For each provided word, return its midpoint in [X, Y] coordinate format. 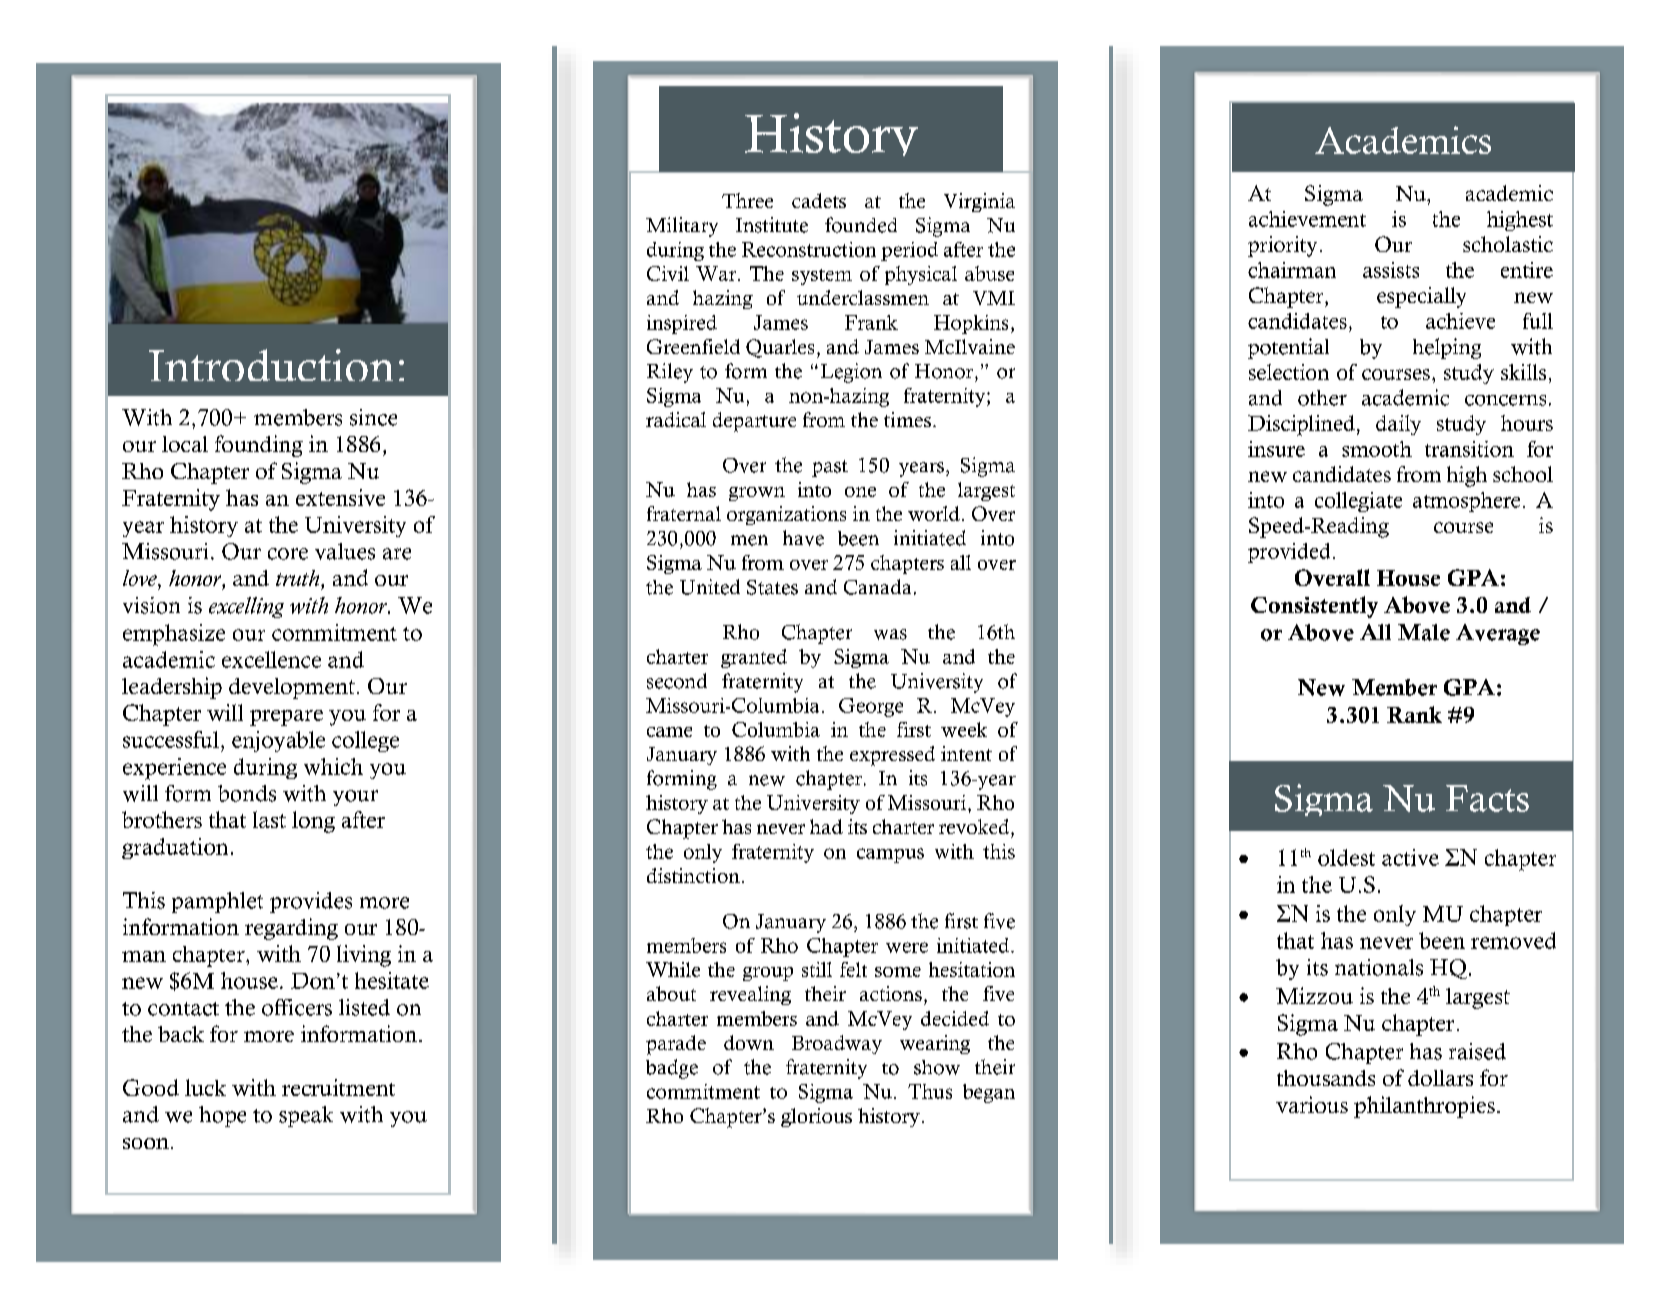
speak [306, 1116]
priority [1282, 246]
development [292, 688]
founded [861, 225]
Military [682, 227]
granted [754, 658]
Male [1424, 632]
